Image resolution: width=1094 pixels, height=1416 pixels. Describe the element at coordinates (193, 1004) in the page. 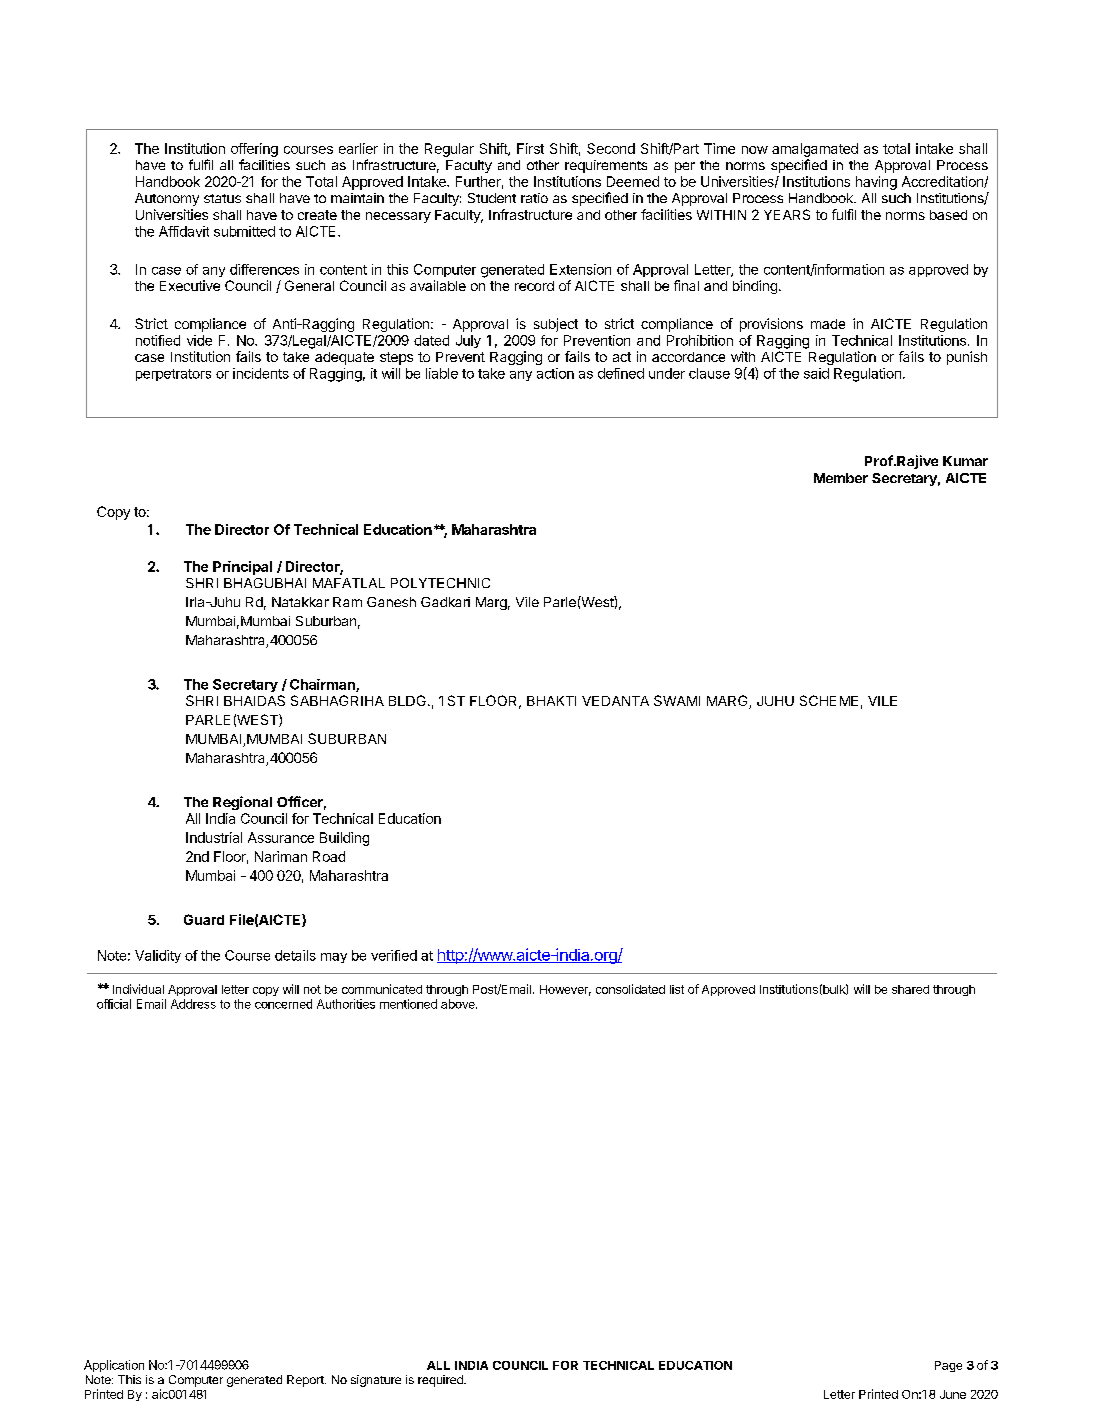

I see `Address` at that location.
